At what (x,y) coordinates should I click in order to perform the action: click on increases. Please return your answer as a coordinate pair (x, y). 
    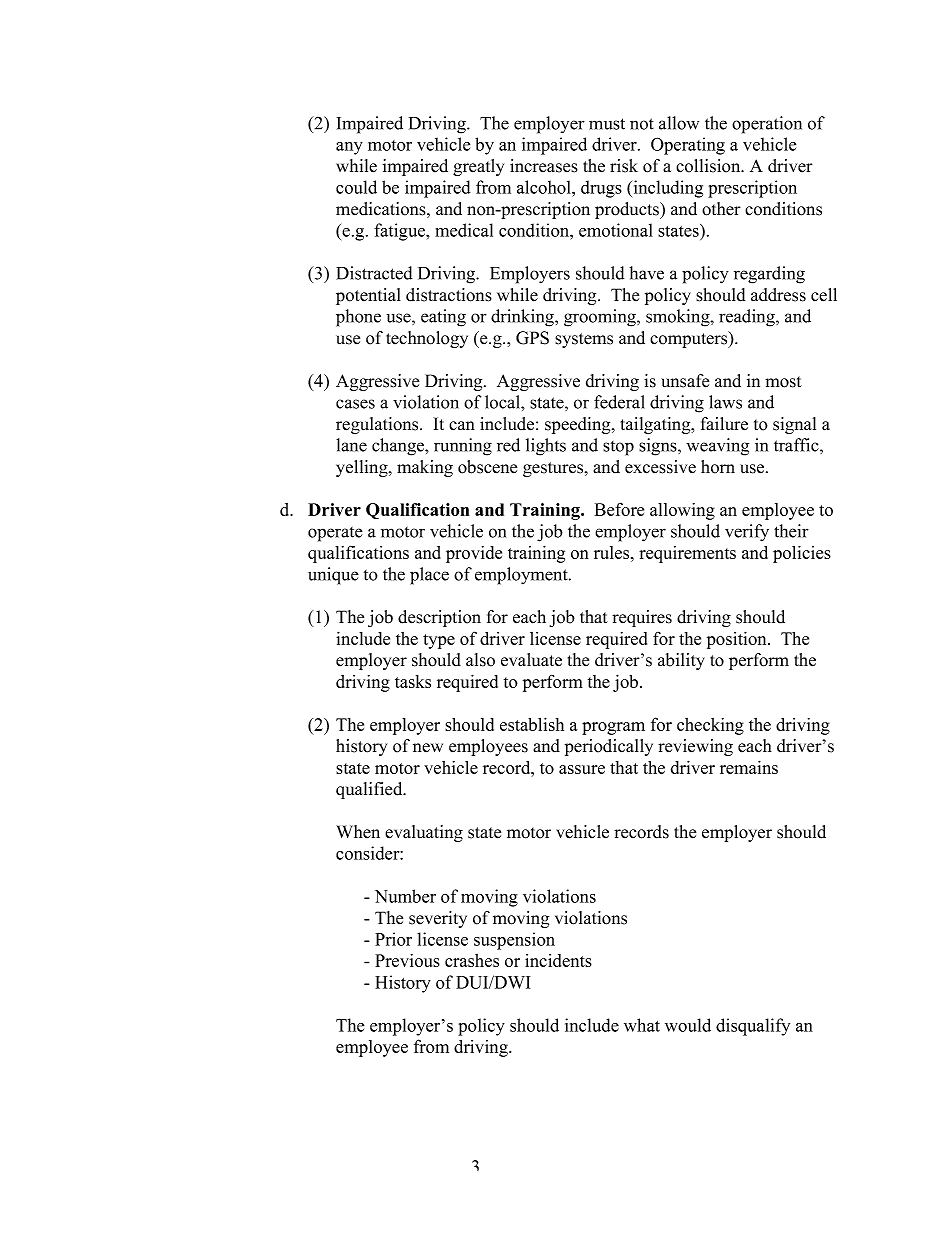
    Looking at the image, I should click on (544, 166).
